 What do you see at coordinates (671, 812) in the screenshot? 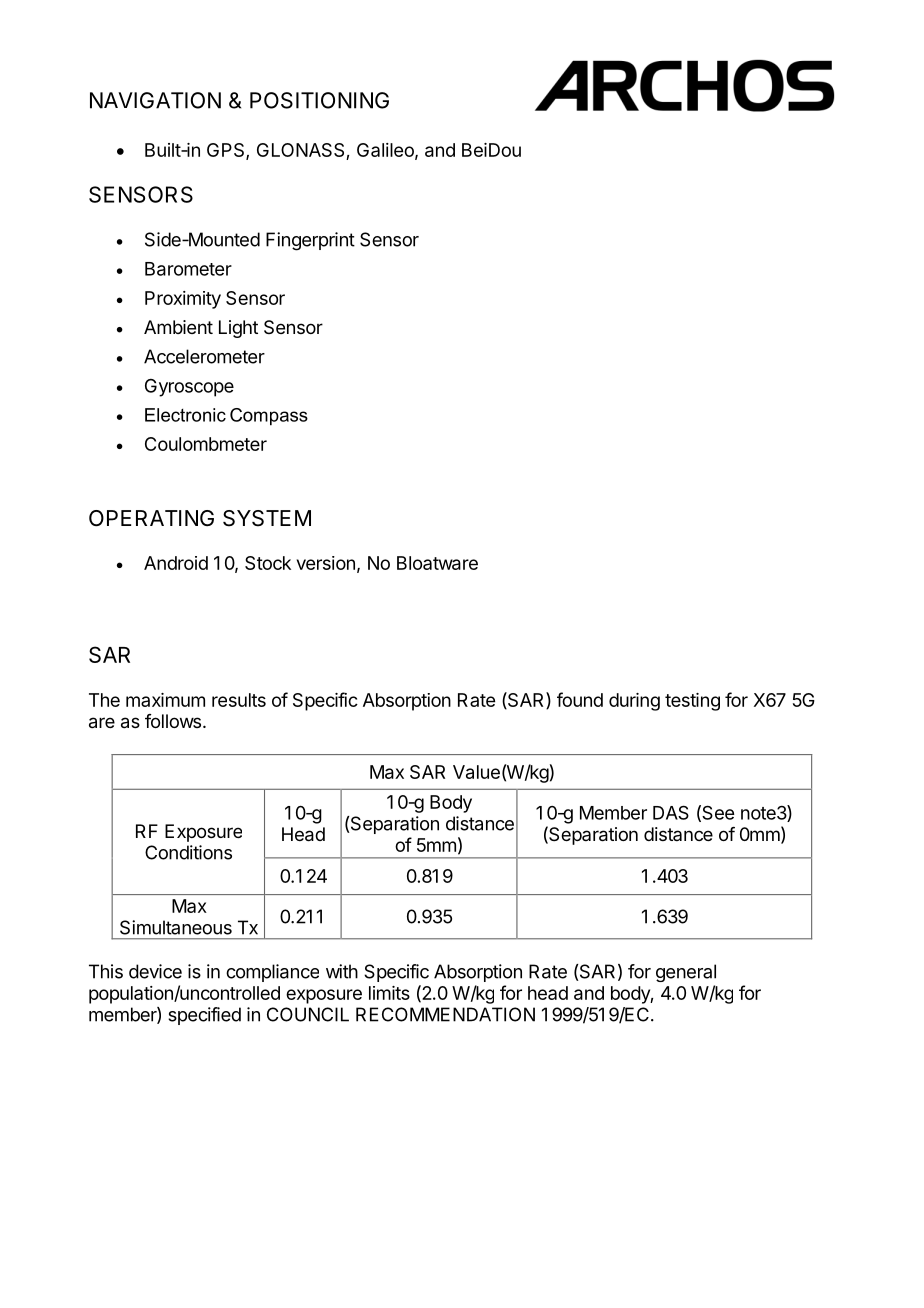
I see `DAS` at bounding box center [671, 812].
